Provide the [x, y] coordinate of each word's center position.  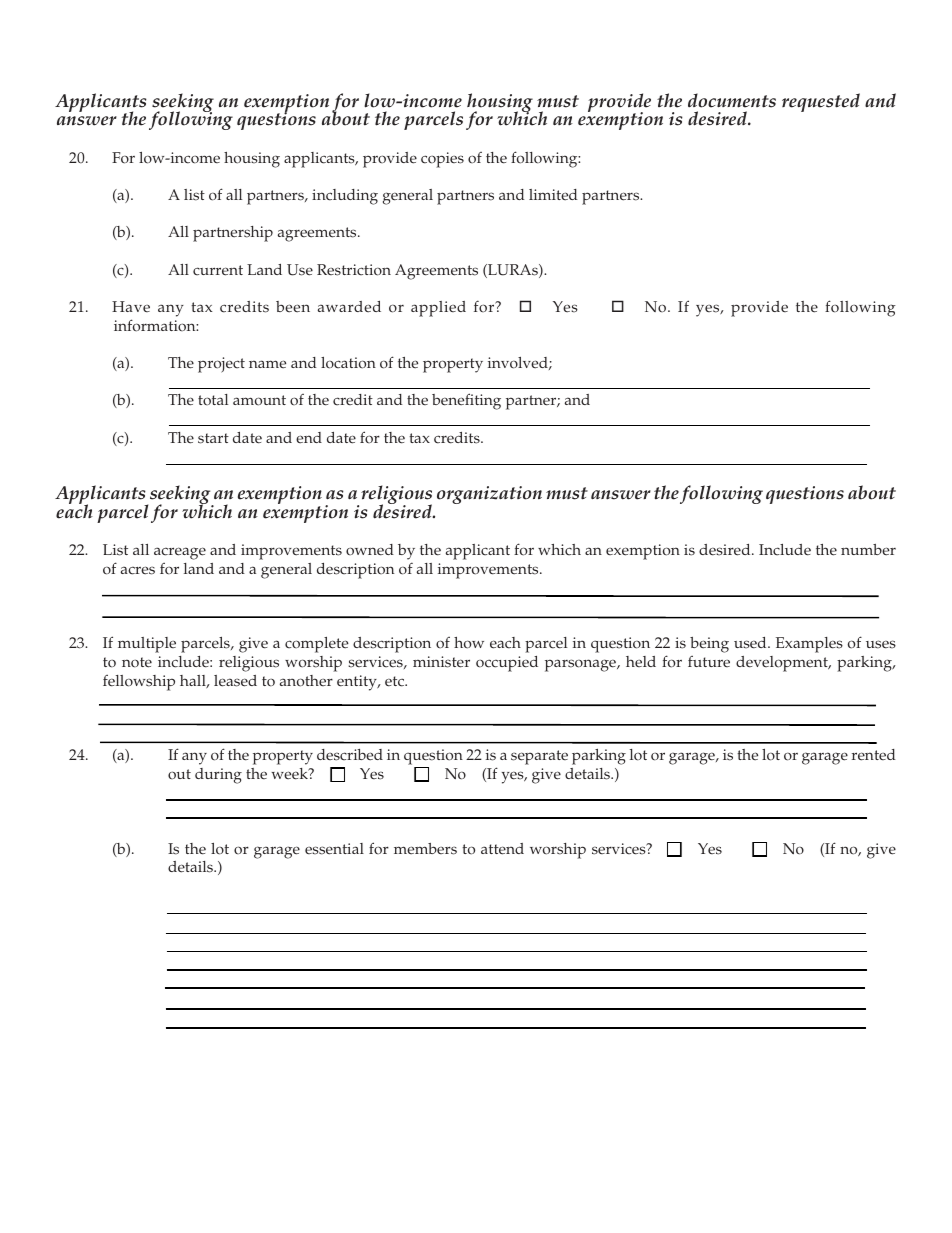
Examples [809, 645]
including [345, 197]
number [868, 550]
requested [821, 102]
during [218, 776]
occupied [507, 664]
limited [553, 195]
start [213, 438]
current [218, 270]
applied [438, 309]
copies [442, 160]
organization [489, 495]
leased [235, 681]
